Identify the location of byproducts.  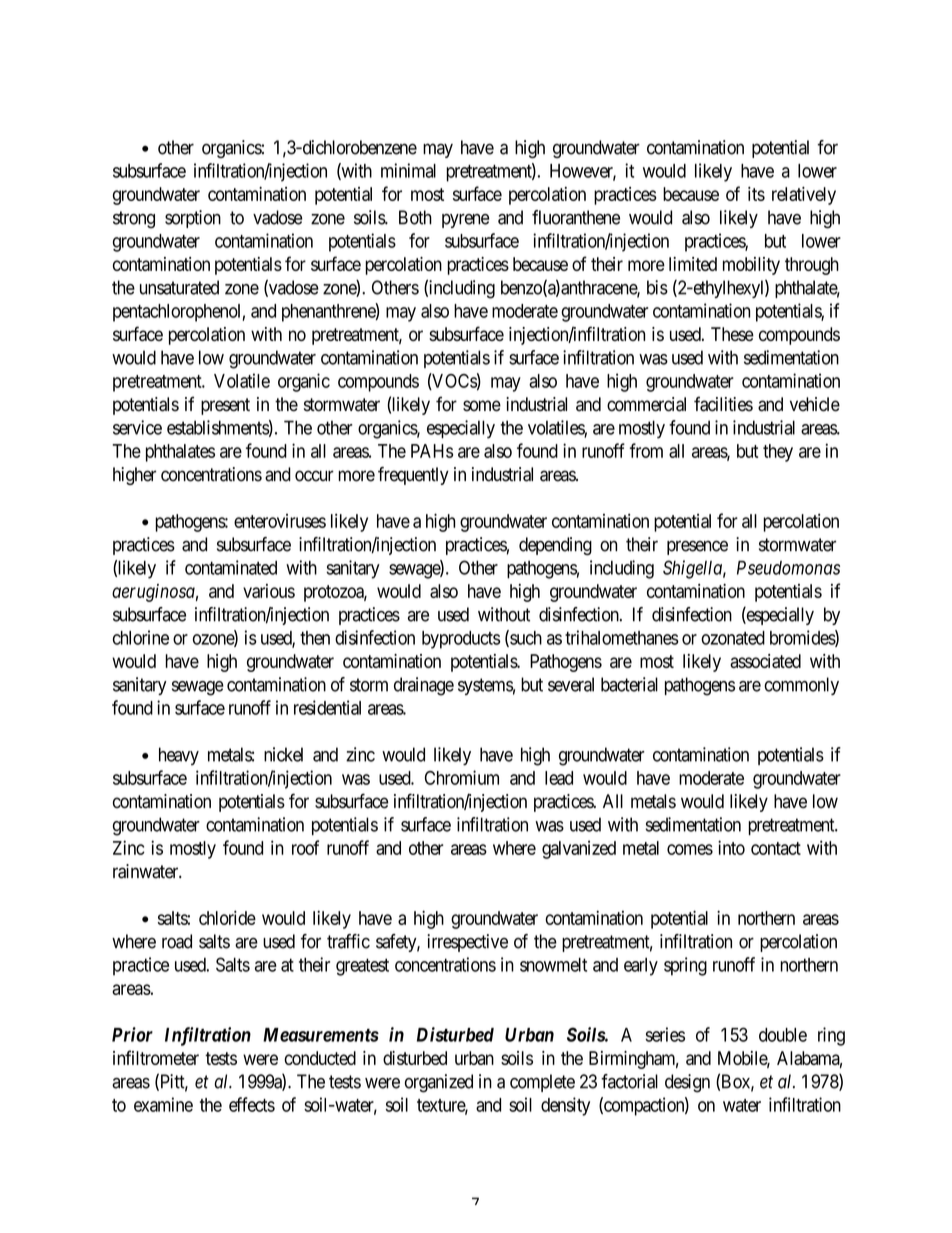
(461, 640).
